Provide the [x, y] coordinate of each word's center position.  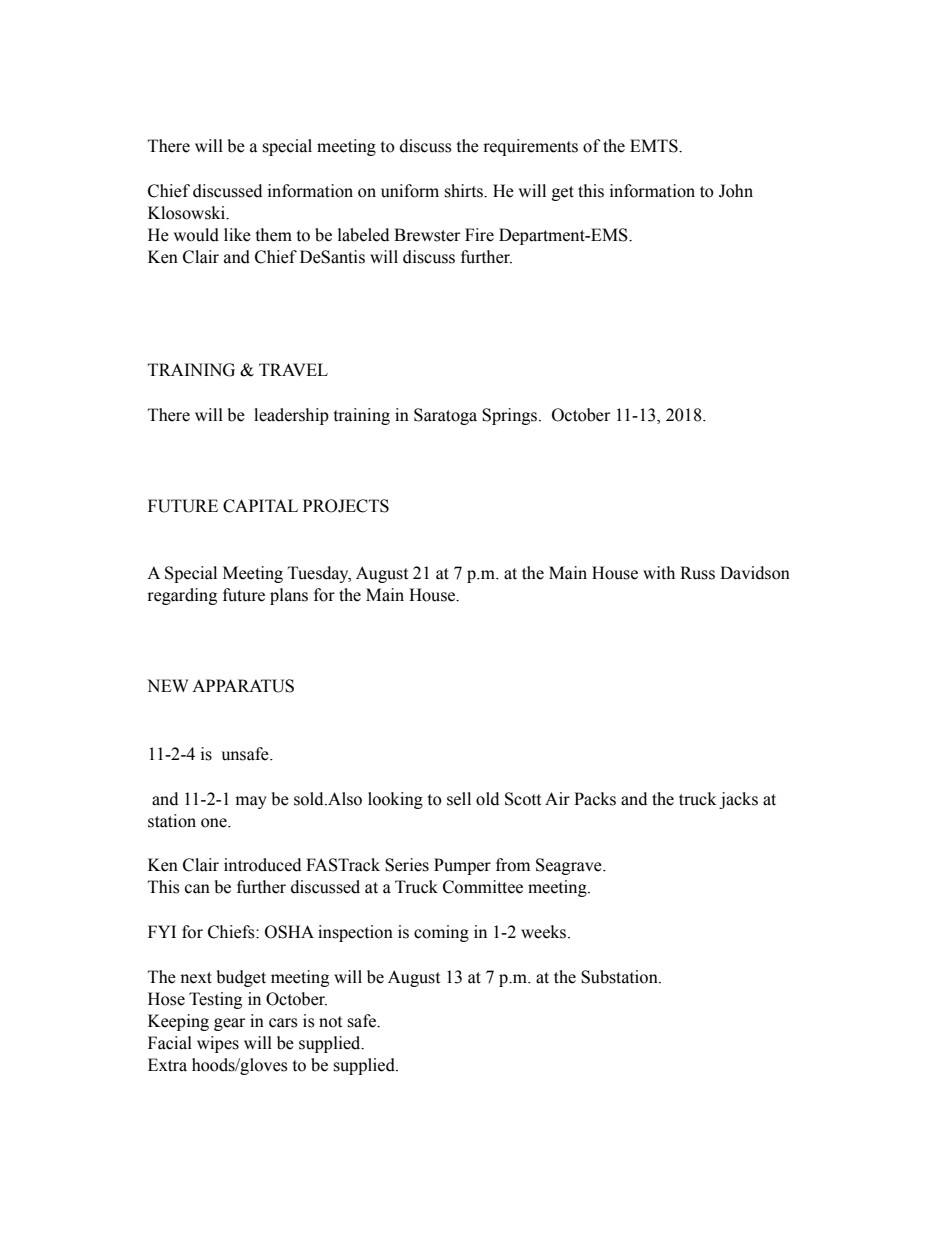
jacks [738, 800]
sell [459, 799]
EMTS [655, 146]
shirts [464, 191]
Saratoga [445, 416]
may [251, 802]
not [330, 1022]
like [237, 235]
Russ [697, 573]
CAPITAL [260, 506]
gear [229, 1024]
